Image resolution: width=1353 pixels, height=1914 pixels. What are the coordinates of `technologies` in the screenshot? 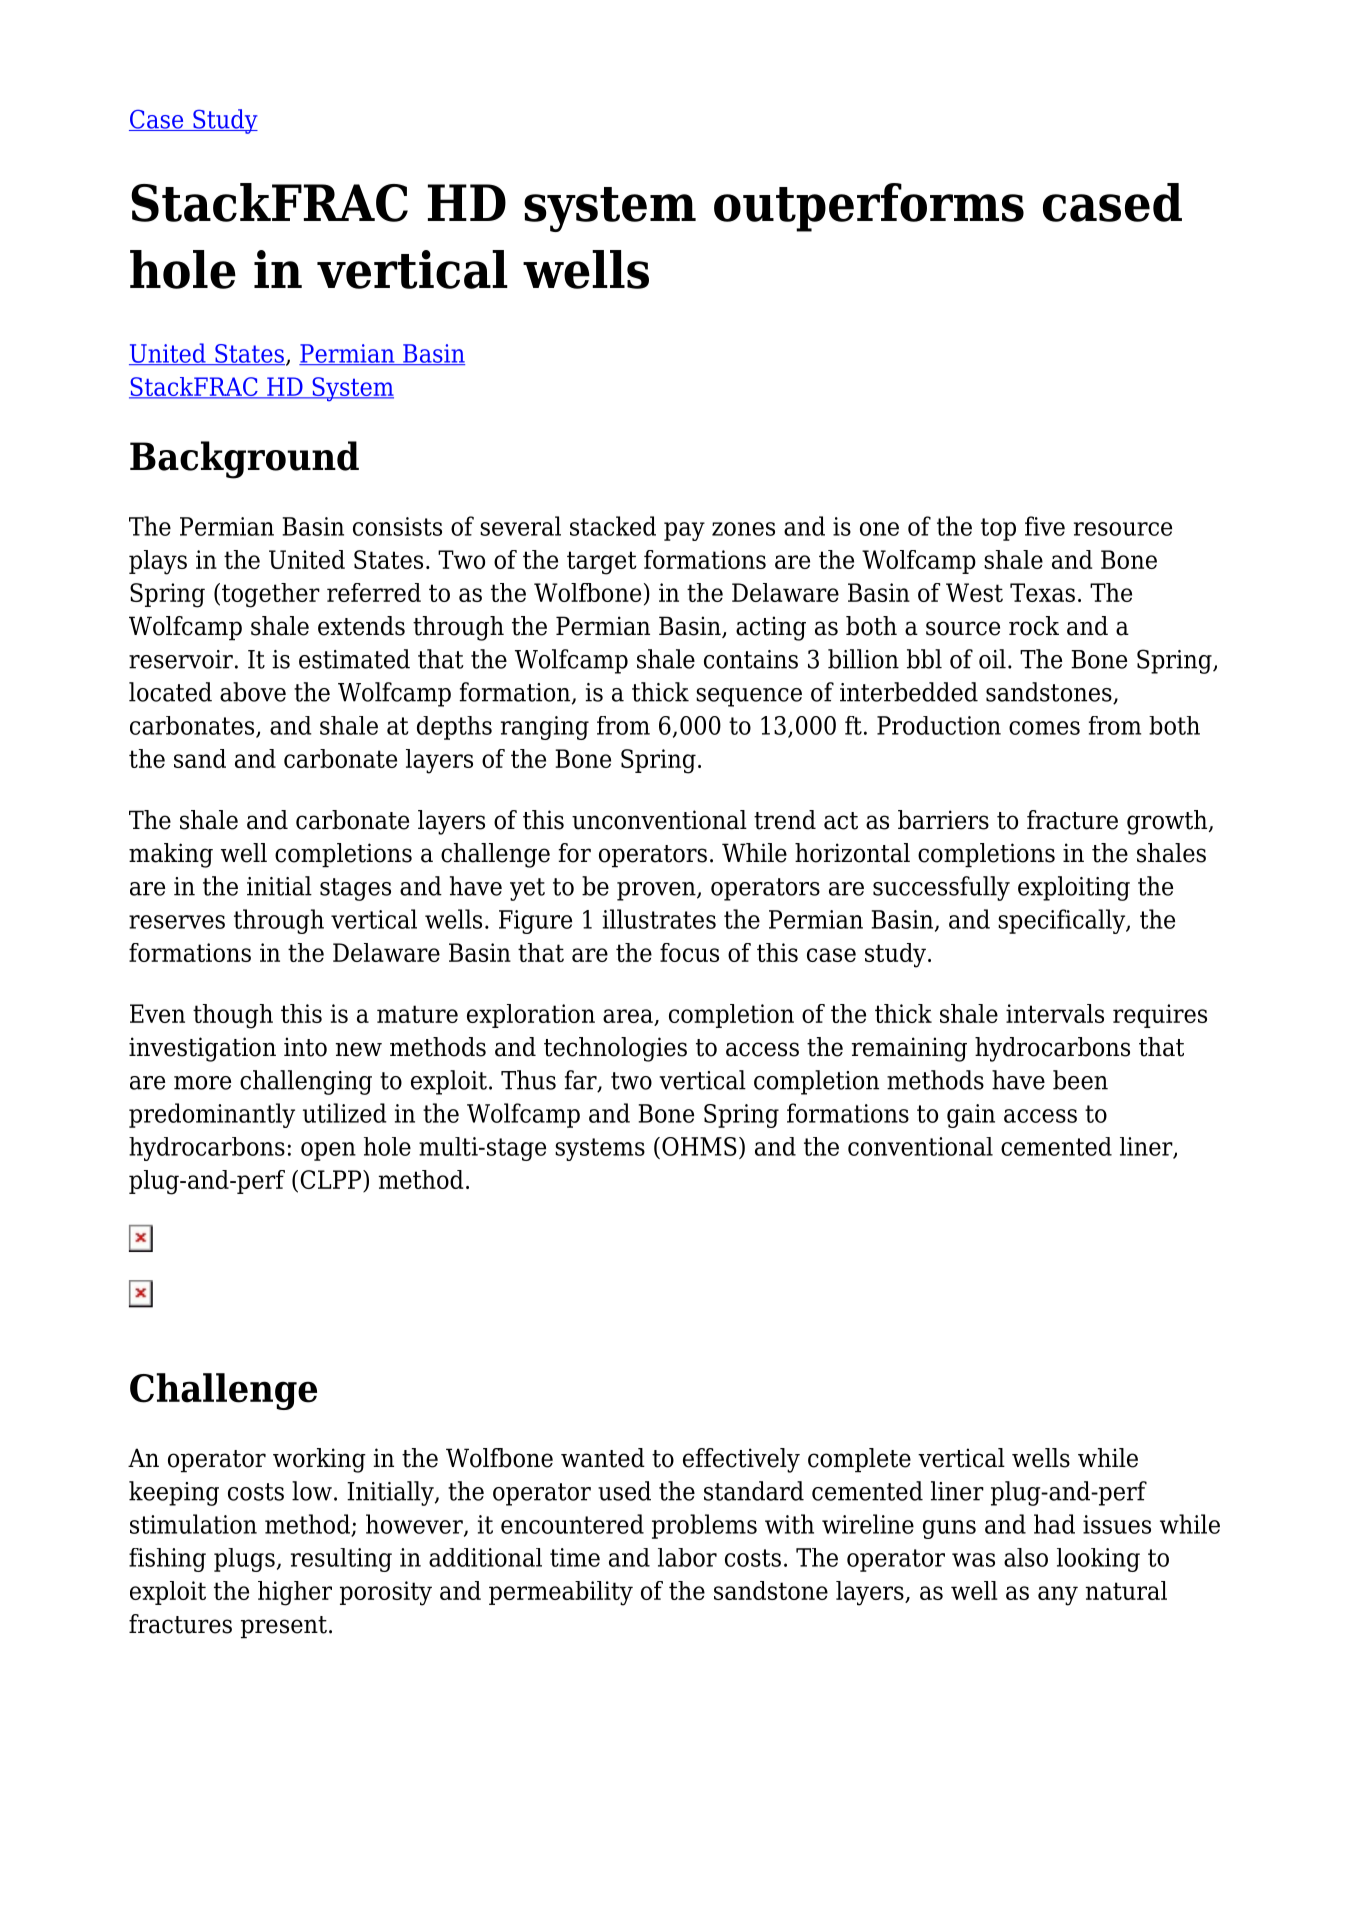 It's located at (615, 1049).
